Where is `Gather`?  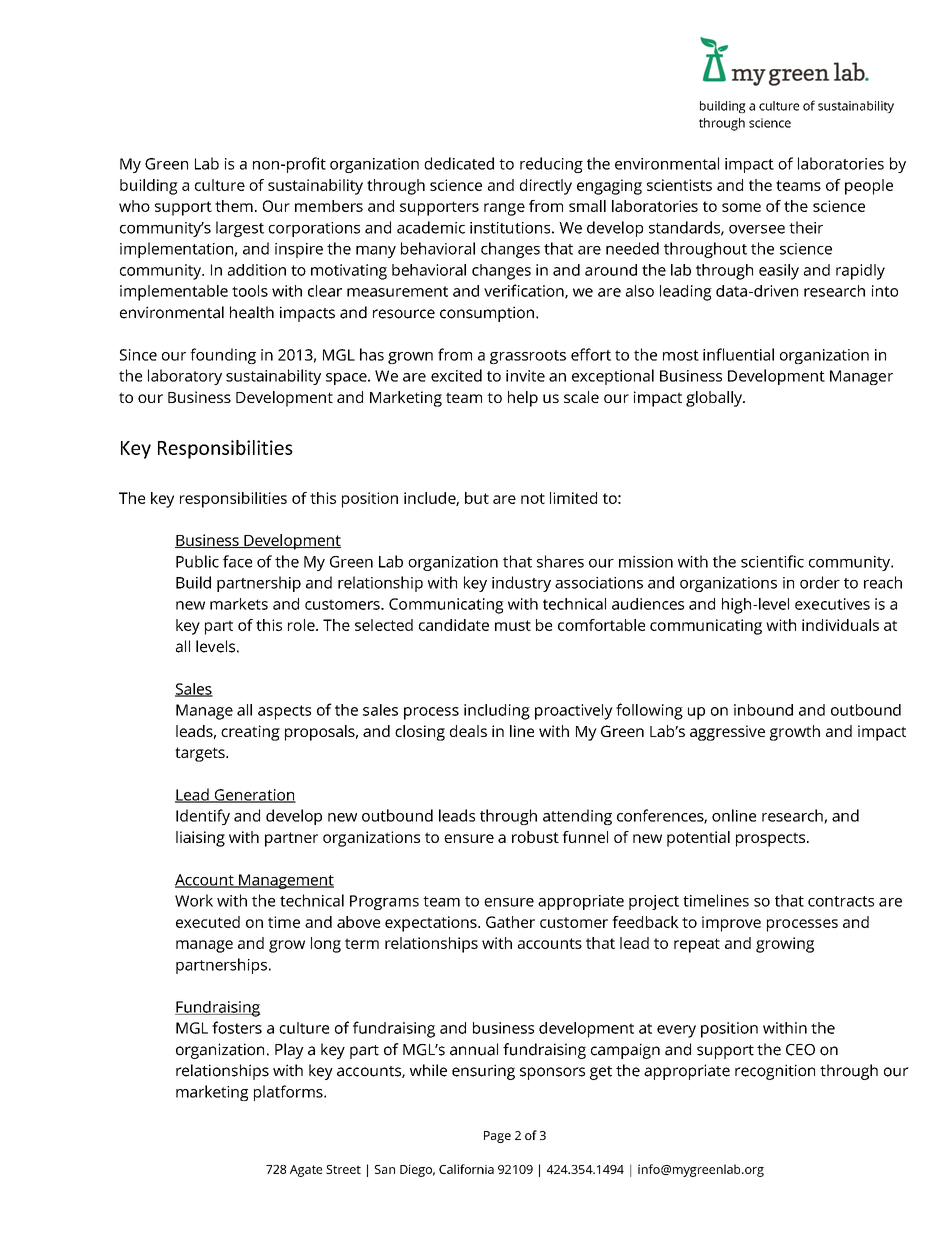 Gather is located at coordinates (510, 922).
